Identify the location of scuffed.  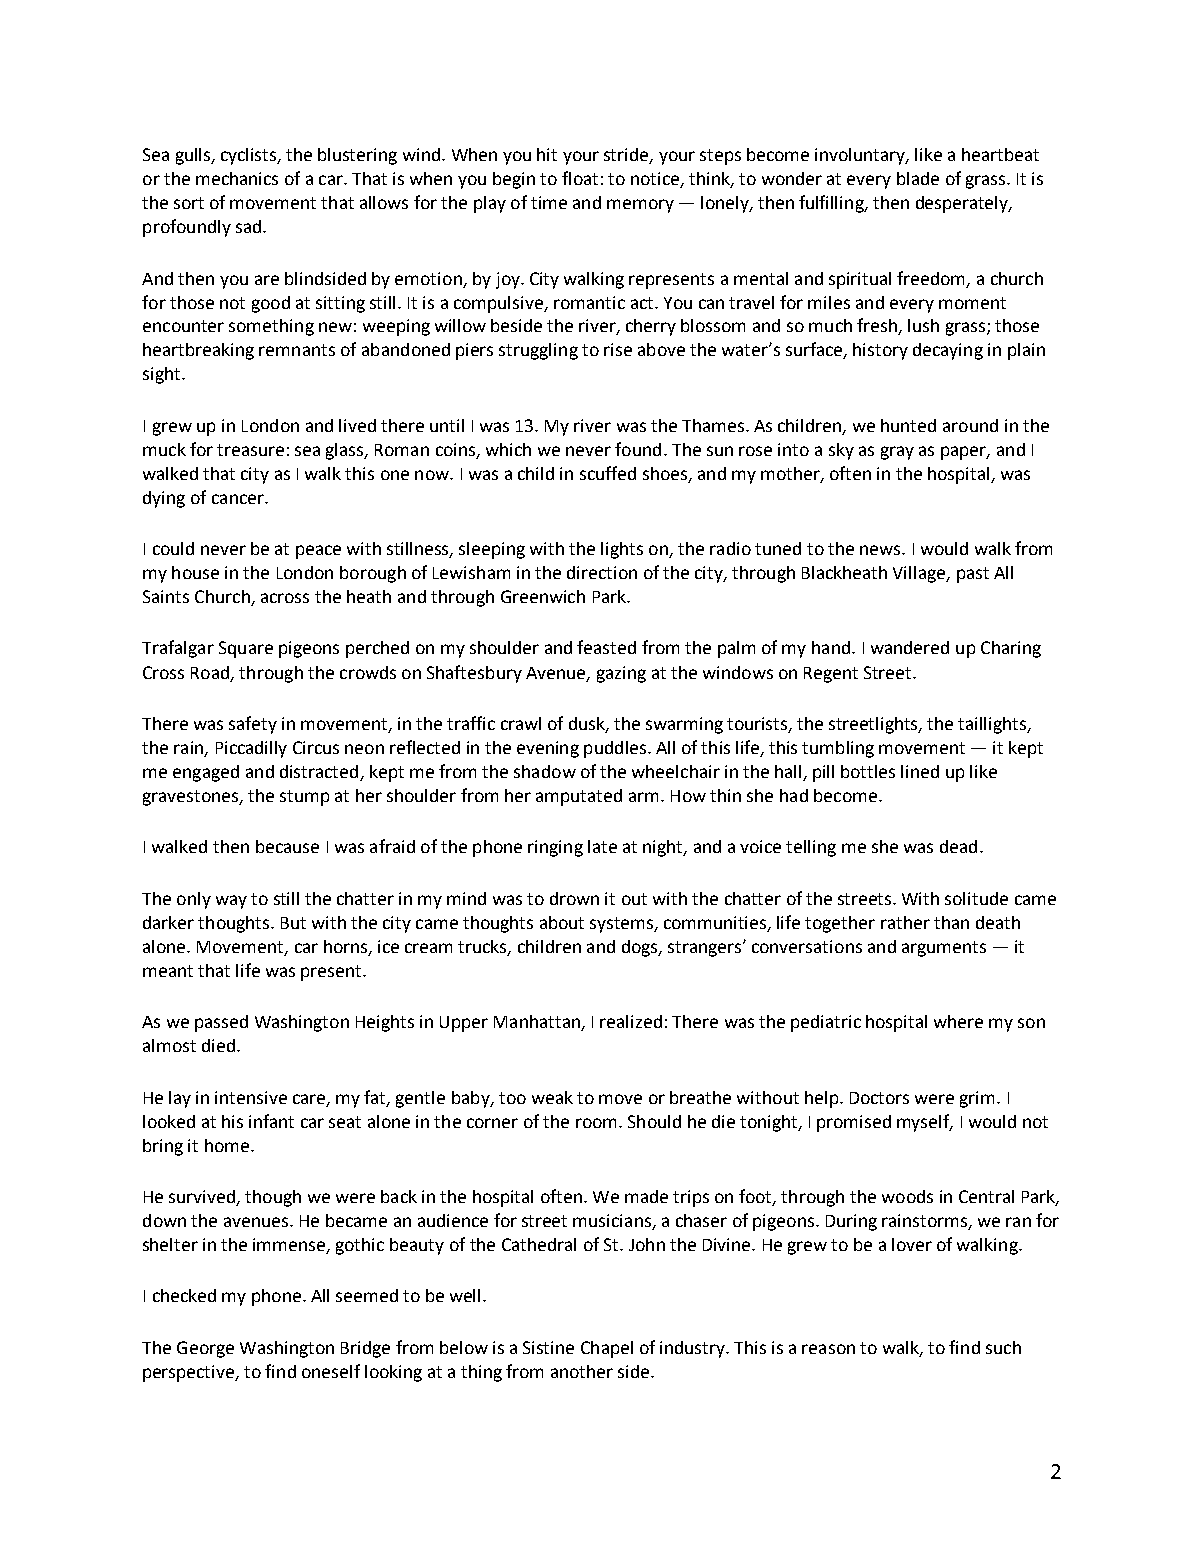
(608, 473).
